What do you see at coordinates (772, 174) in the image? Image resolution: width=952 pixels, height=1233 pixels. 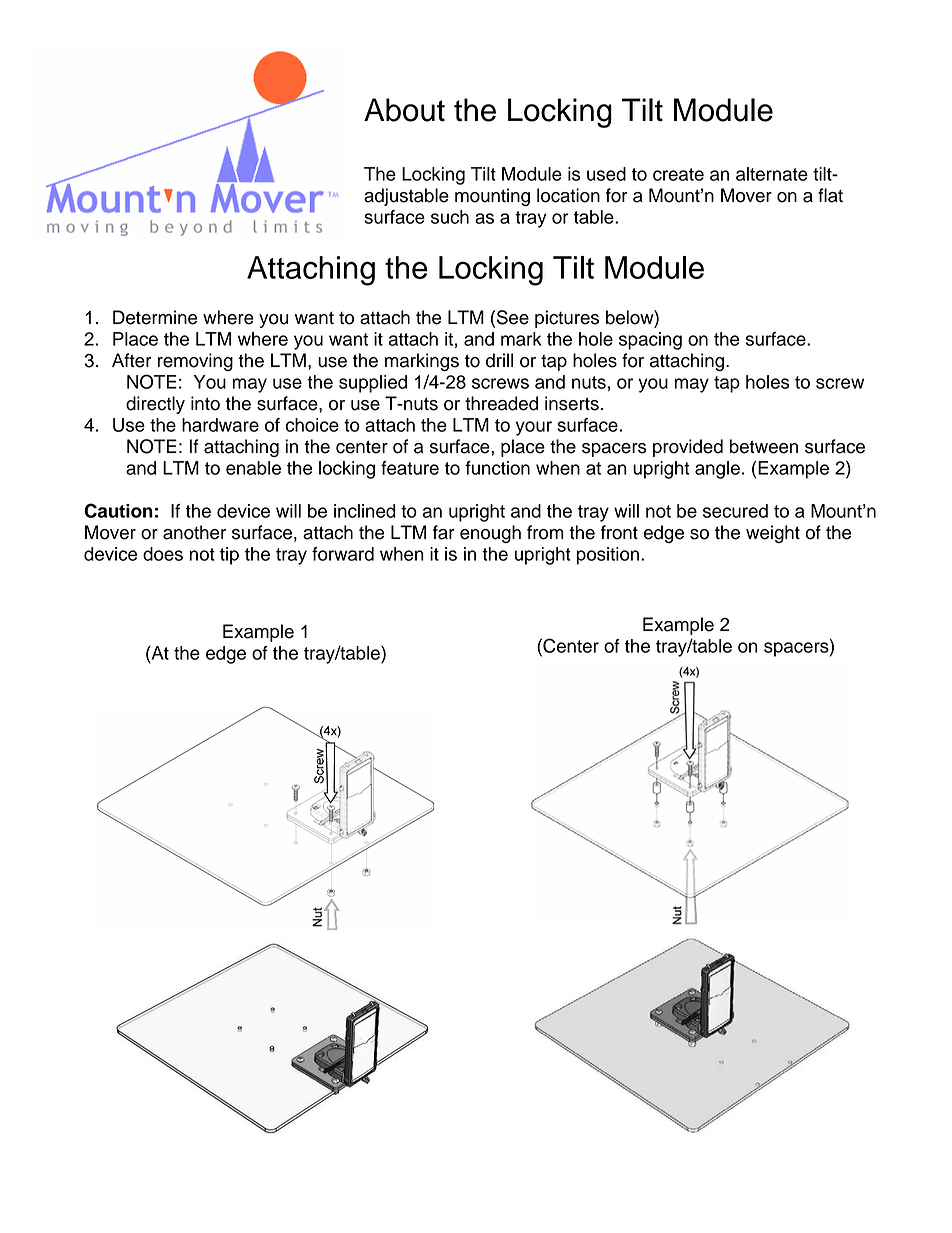 I see `alternate` at bounding box center [772, 174].
